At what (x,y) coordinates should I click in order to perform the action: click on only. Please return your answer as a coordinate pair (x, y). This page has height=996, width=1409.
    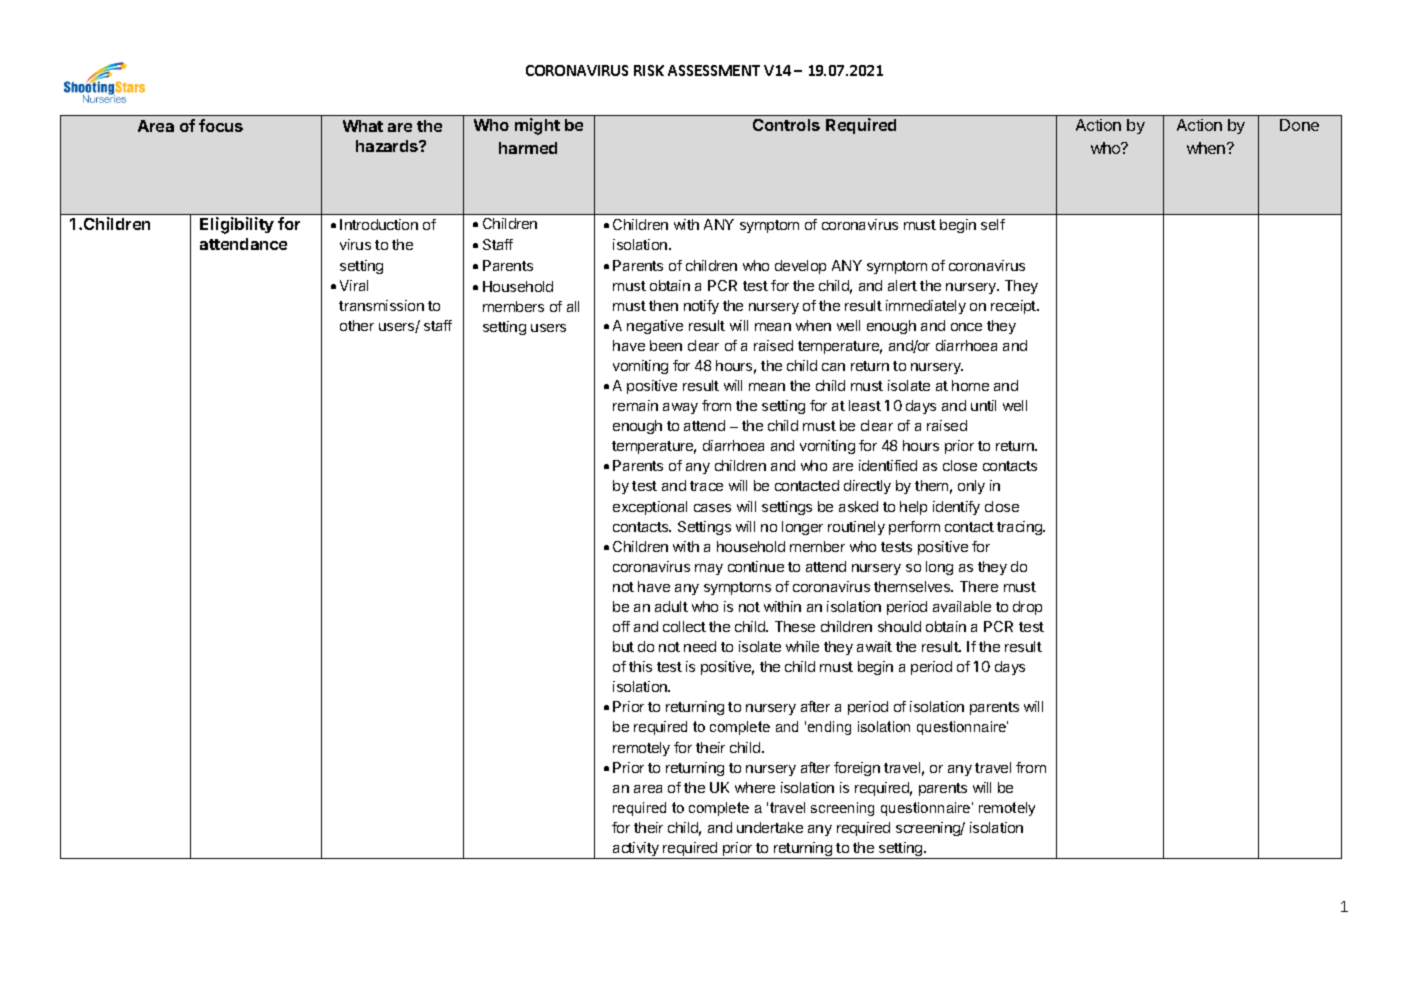
    Looking at the image, I should click on (971, 487).
